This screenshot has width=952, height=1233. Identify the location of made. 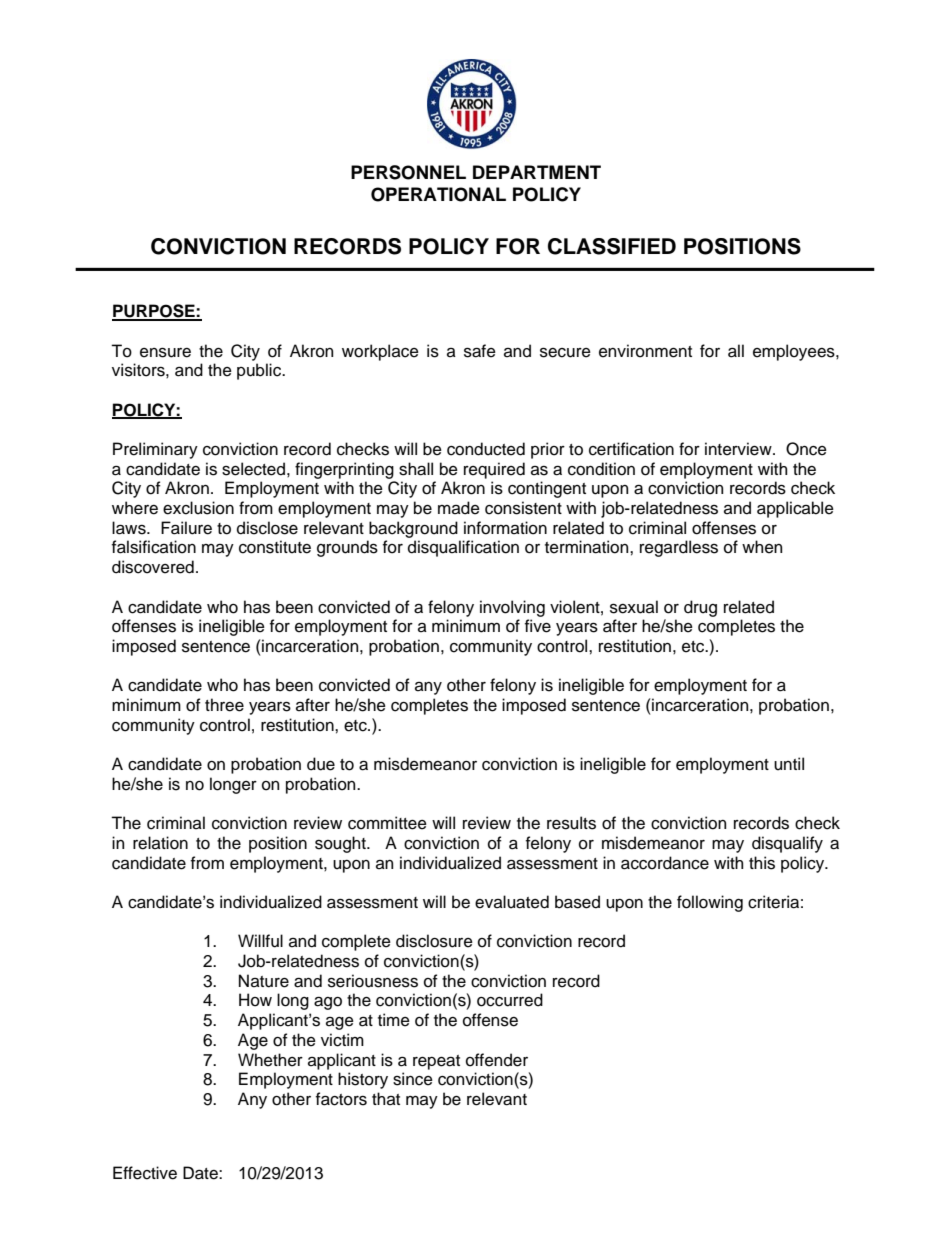
(459, 508).
